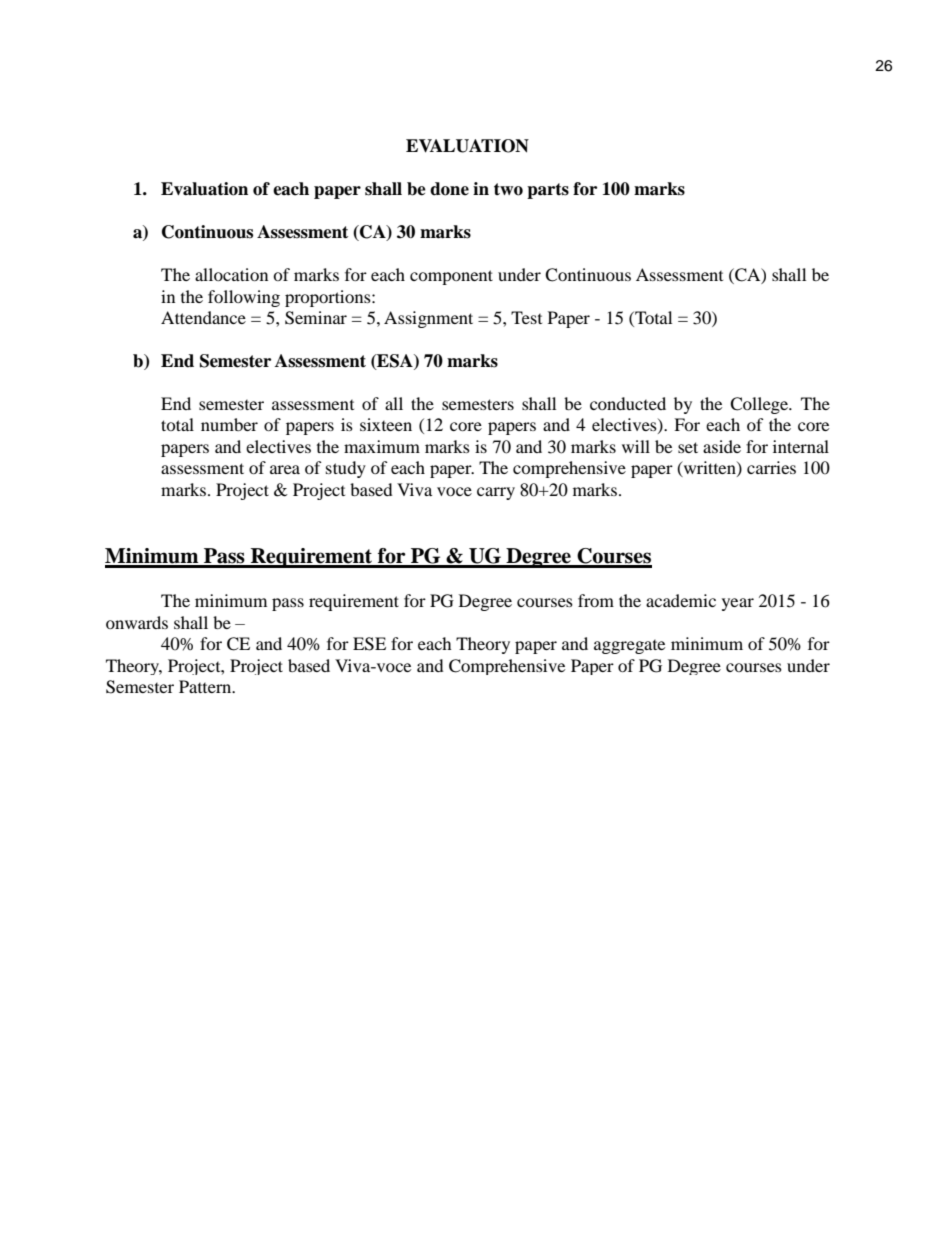 The image size is (952, 1233). What do you see at coordinates (449, 189) in the document?
I see `done` at bounding box center [449, 189].
